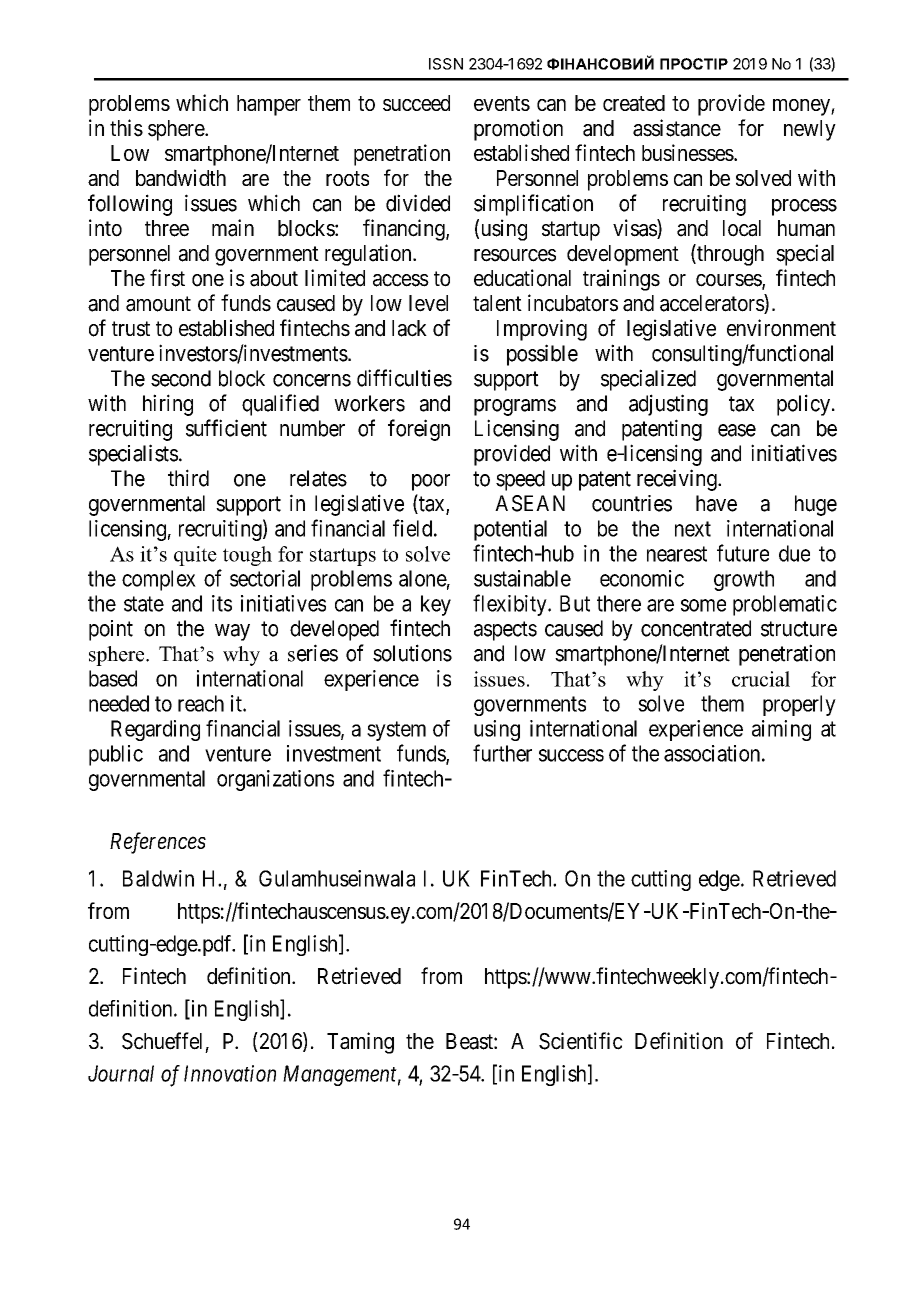  What do you see at coordinates (446, 64) in the page?
I see `ISSN` at bounding box center [446, 64].
